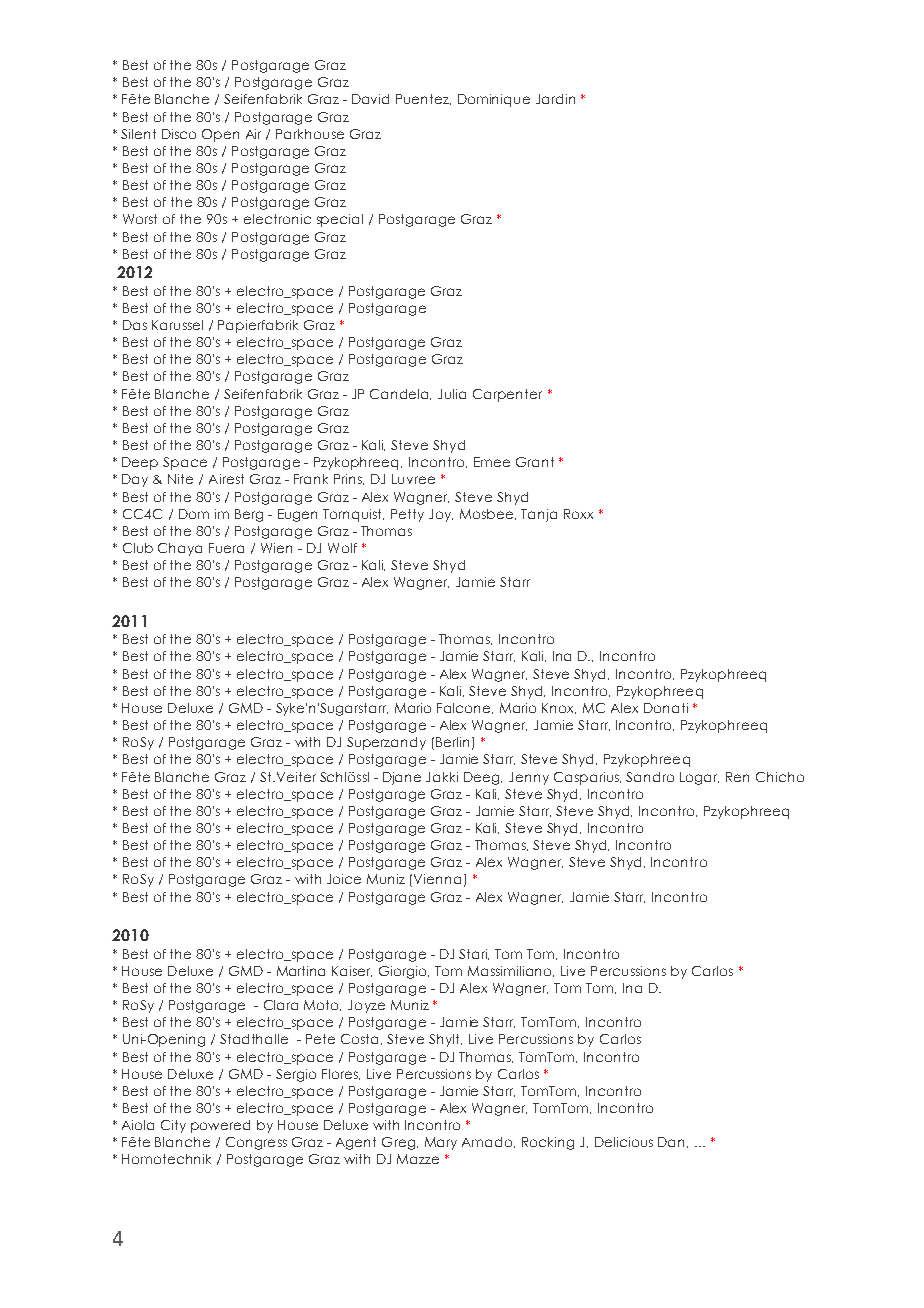 The width and height of the document is (924, 1308). Describe the element at coordinates (226, 548) in the document. I see `Fuera` at that location.
